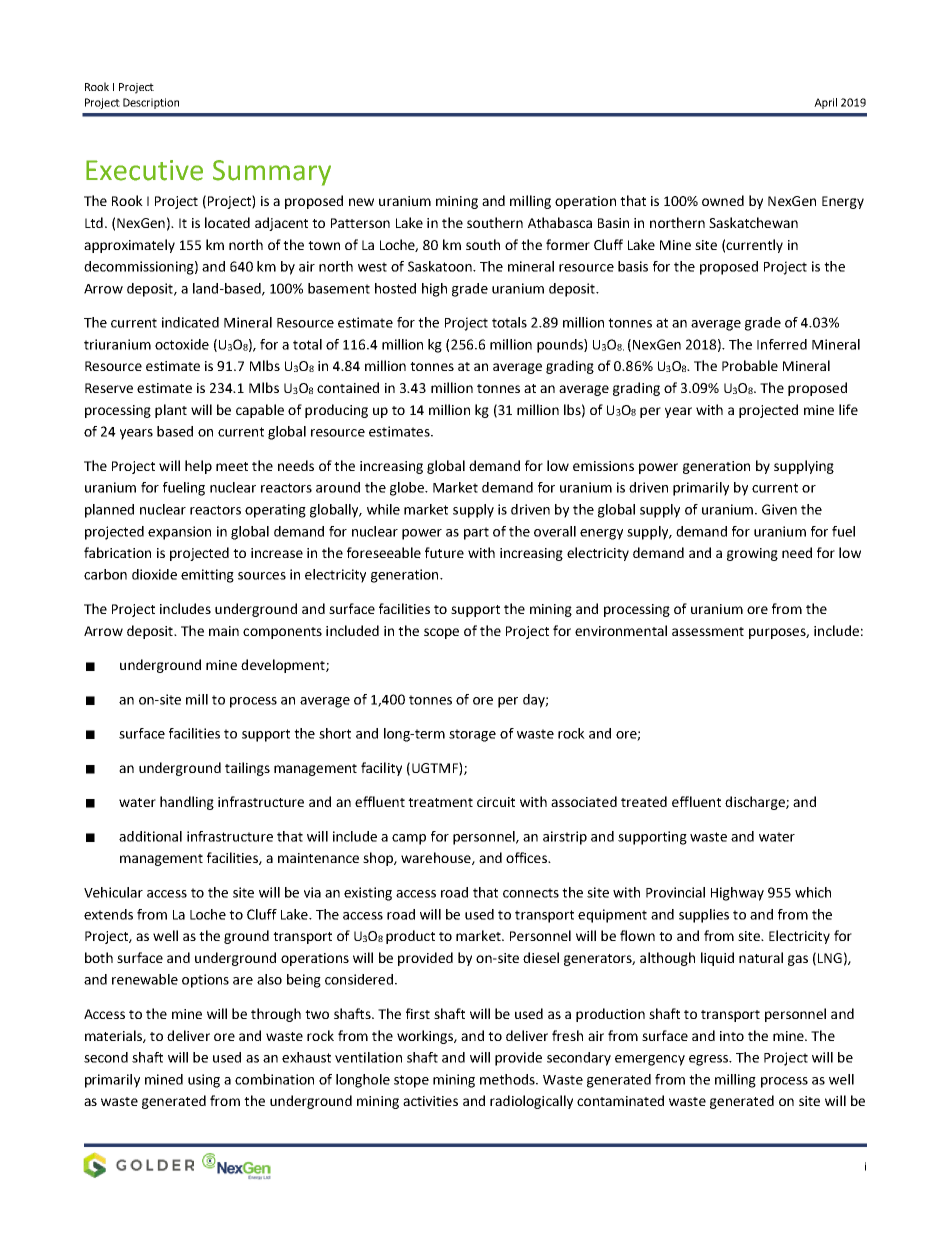 This screenshot has height=1233, width=952. I want to click on April, so click(825, 103).
